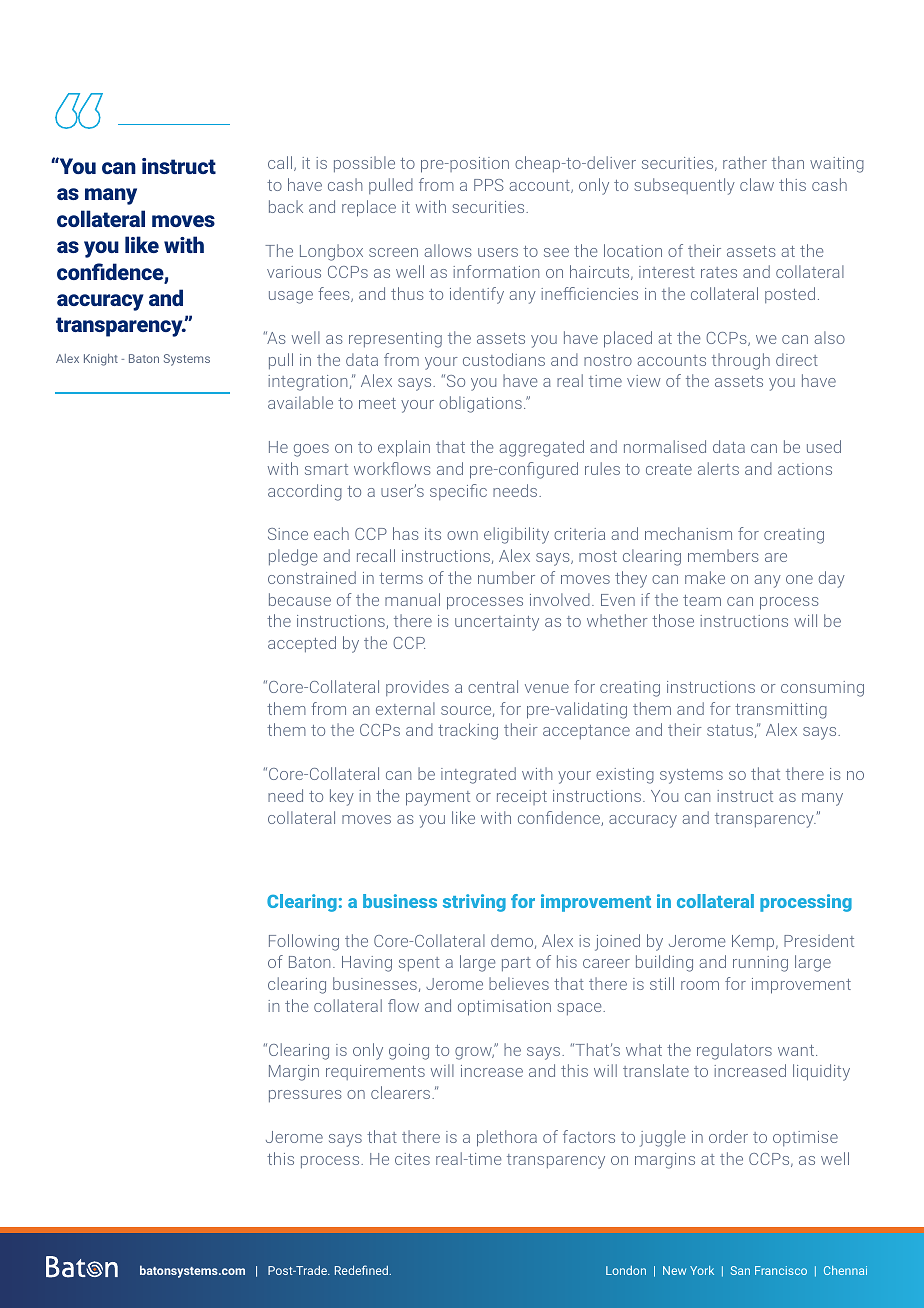 This screenshot has height=1308, width=924. I want to click on back, so click(286, 206).
